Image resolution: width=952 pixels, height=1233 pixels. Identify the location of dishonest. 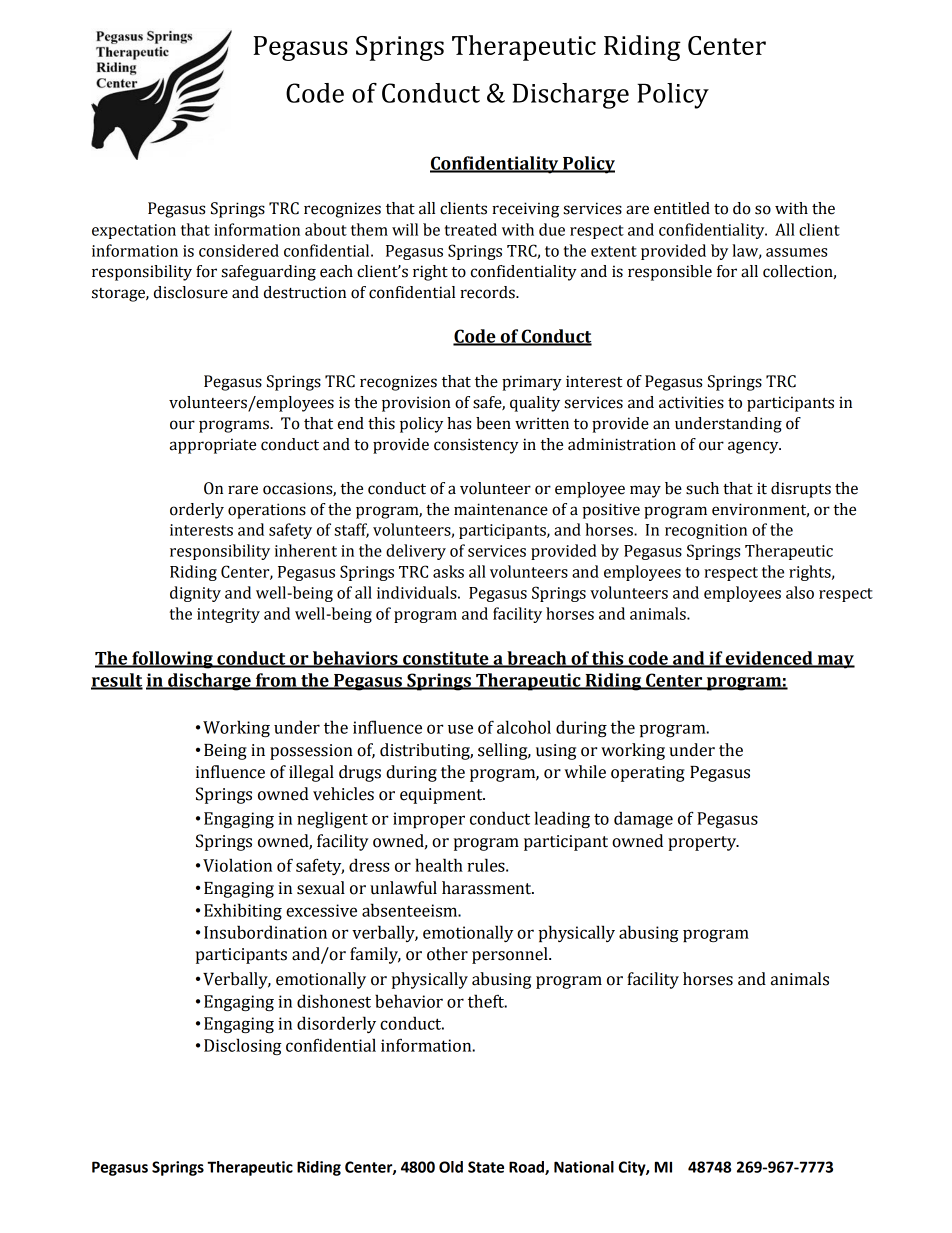
(334, 1001).
